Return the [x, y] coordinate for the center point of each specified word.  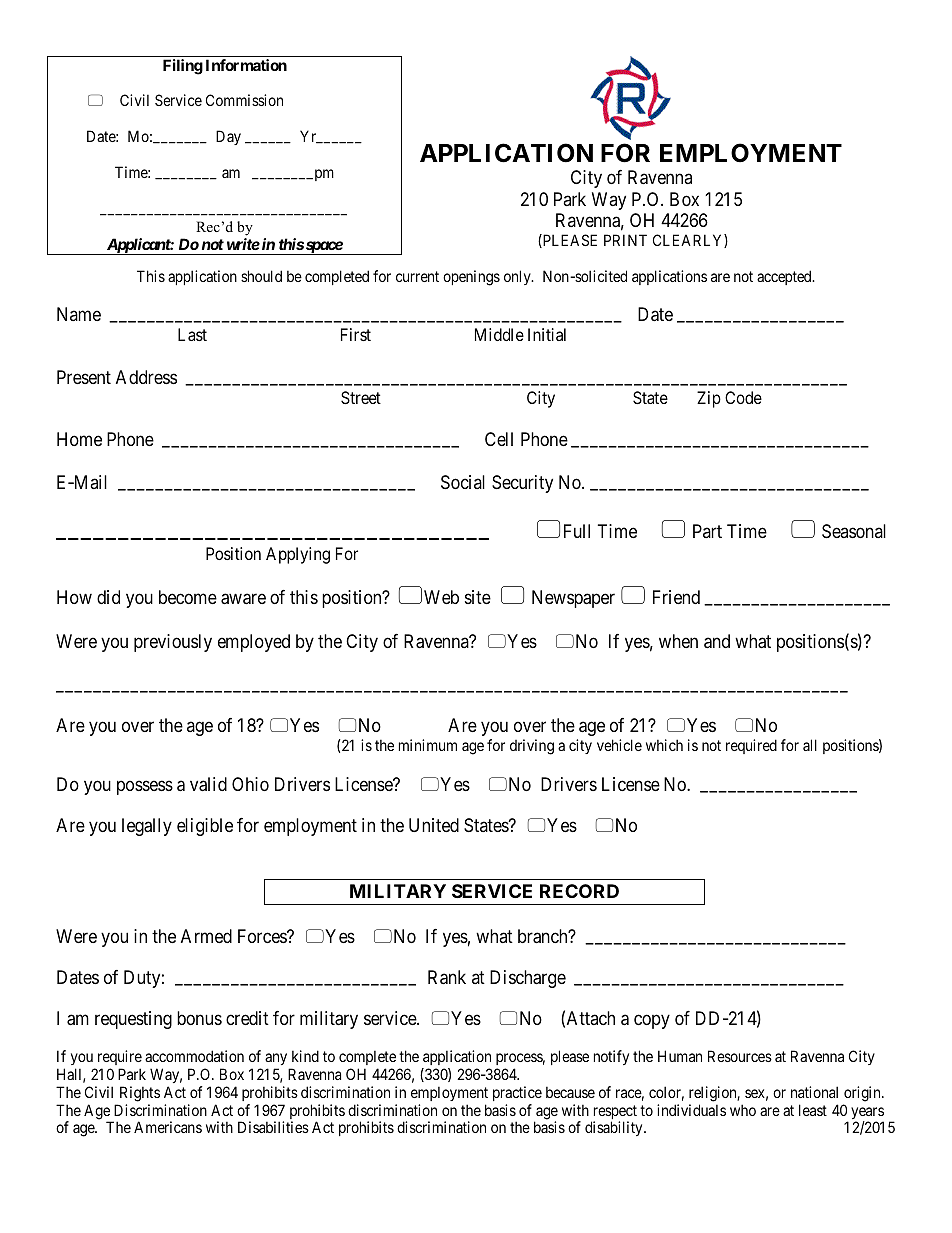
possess [145, 788]
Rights [140, 1094]
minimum [428, 745]
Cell [499, 439]
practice [517, 1093]
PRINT [625, 240]
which [664, 745]
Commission [244, 100]
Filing [183, 67]
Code [743, 397]
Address [146, 377]
